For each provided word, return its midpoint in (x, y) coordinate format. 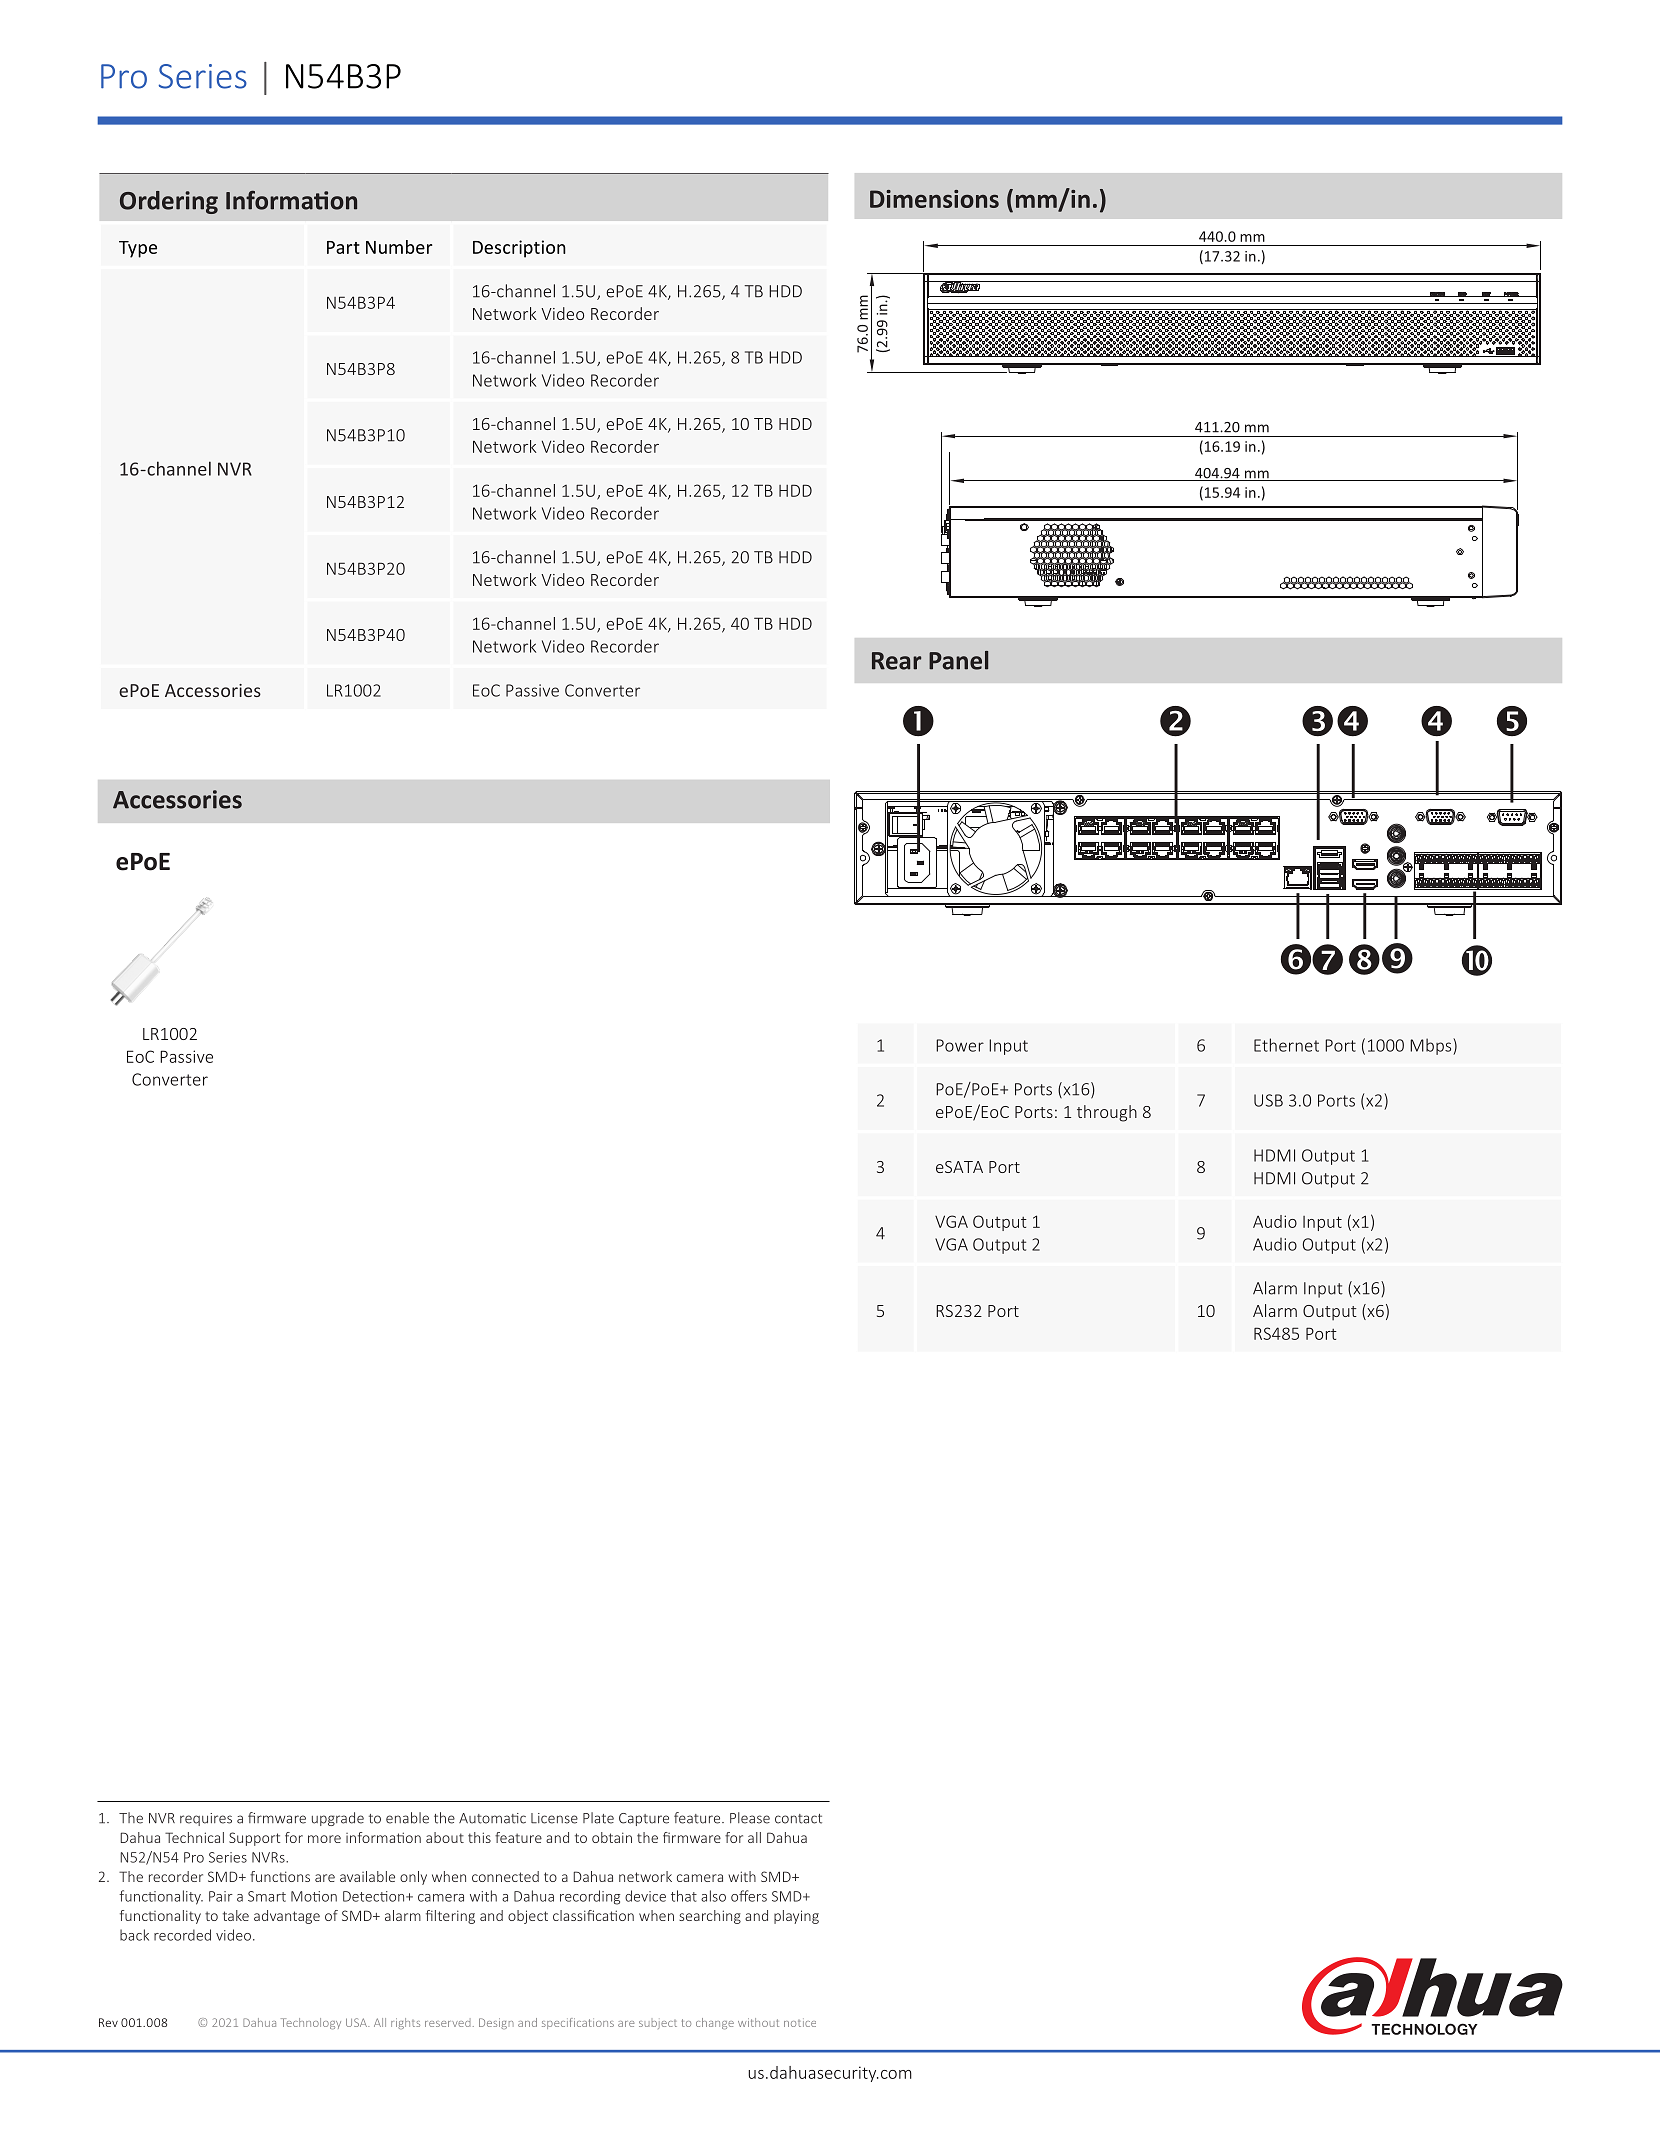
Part (343, 247)
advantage (287, 1917)
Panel (958, 660)
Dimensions (934, 199)
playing (796, 1917)
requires (206, 1819)
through (1107, 1113)
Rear (896, 661)
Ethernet (1286, 1045)
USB (1268, 1100)
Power (960, 1045)
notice (800, 2022)
